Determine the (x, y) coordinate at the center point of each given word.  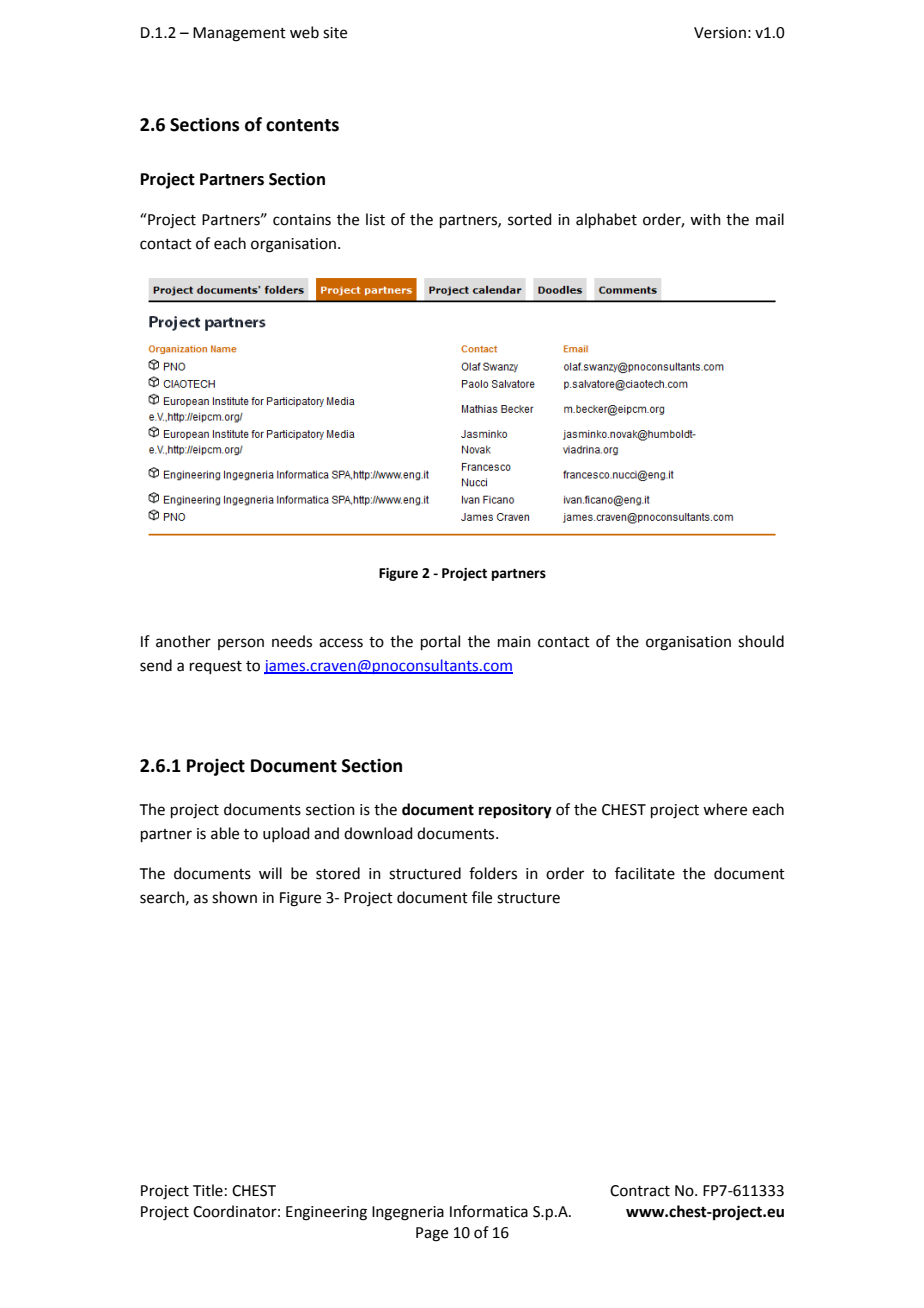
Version (720, 33)
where (725, 809)
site (335, 33)
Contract (640, 1191)
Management (239, 34)
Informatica (489, 1211)
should (761, 641)
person (241, 644)
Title (208, 1190)
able (225, 833)
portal (440, 642)
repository (515, 811)
